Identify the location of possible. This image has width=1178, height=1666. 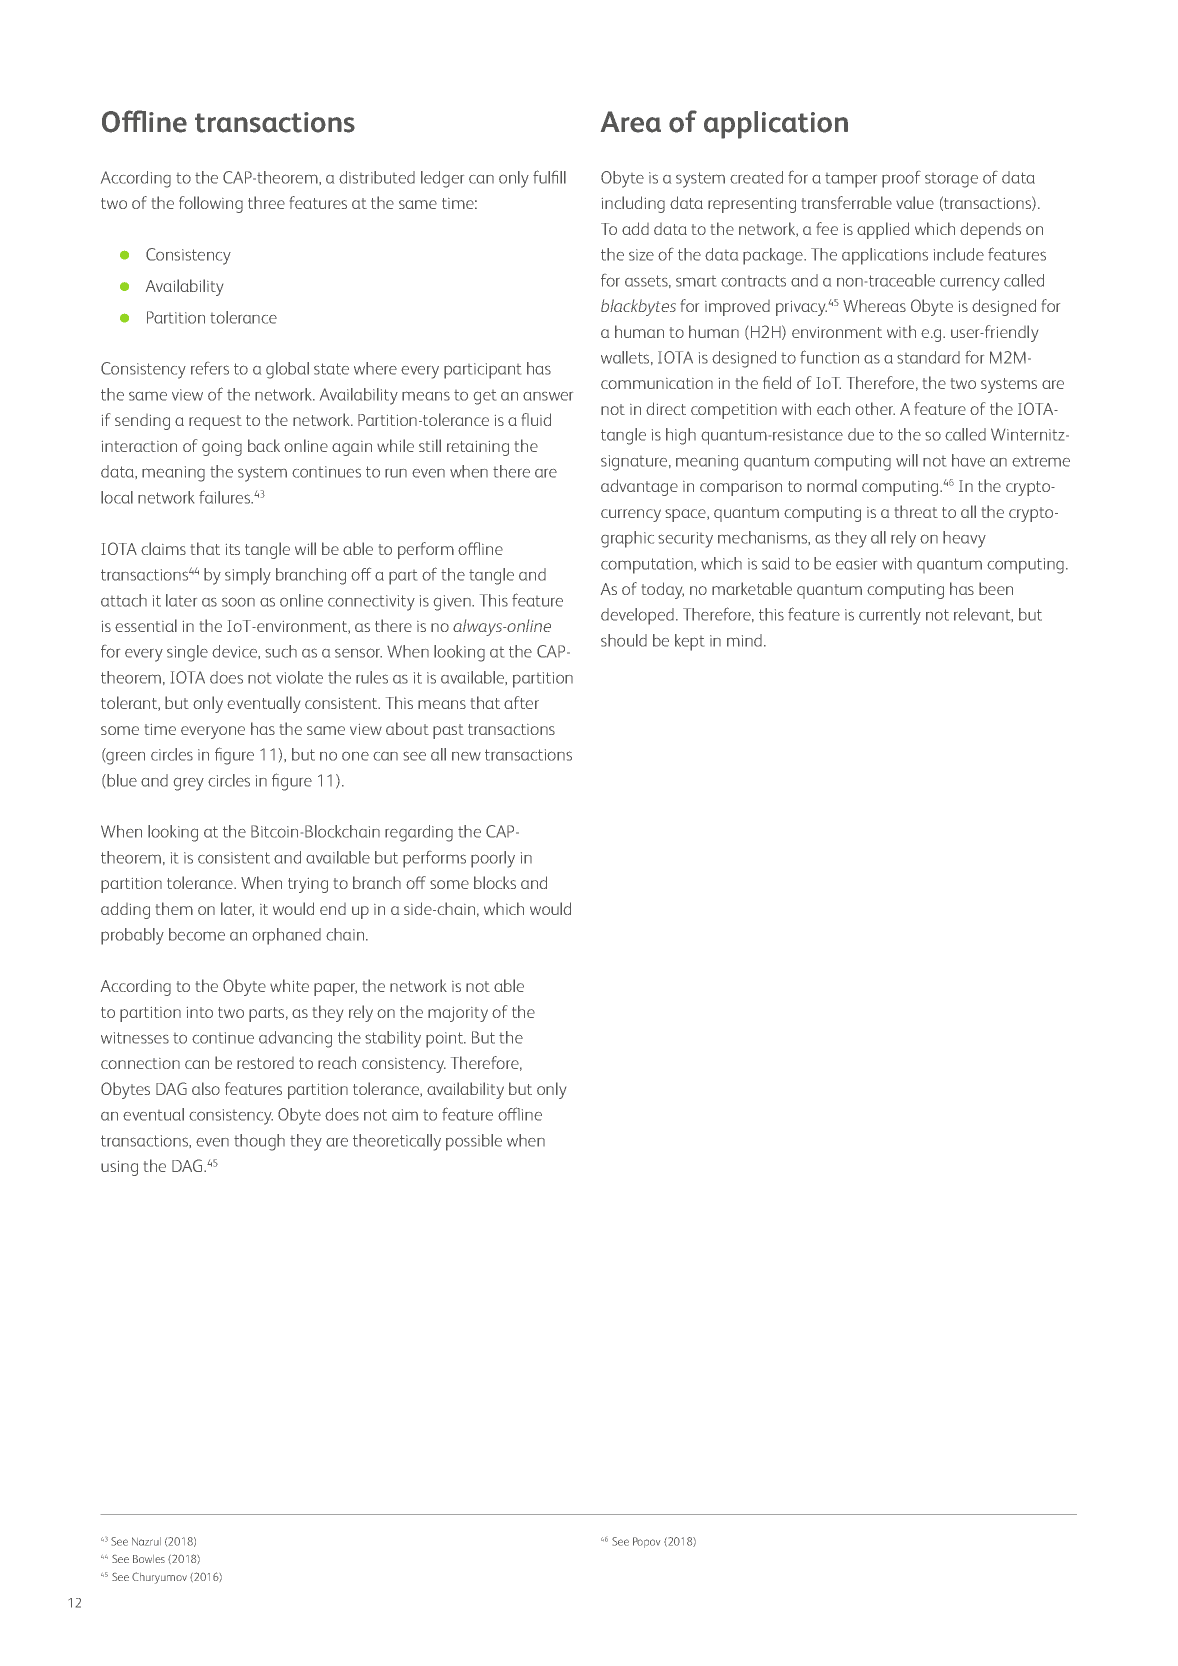
(474, 1142).
